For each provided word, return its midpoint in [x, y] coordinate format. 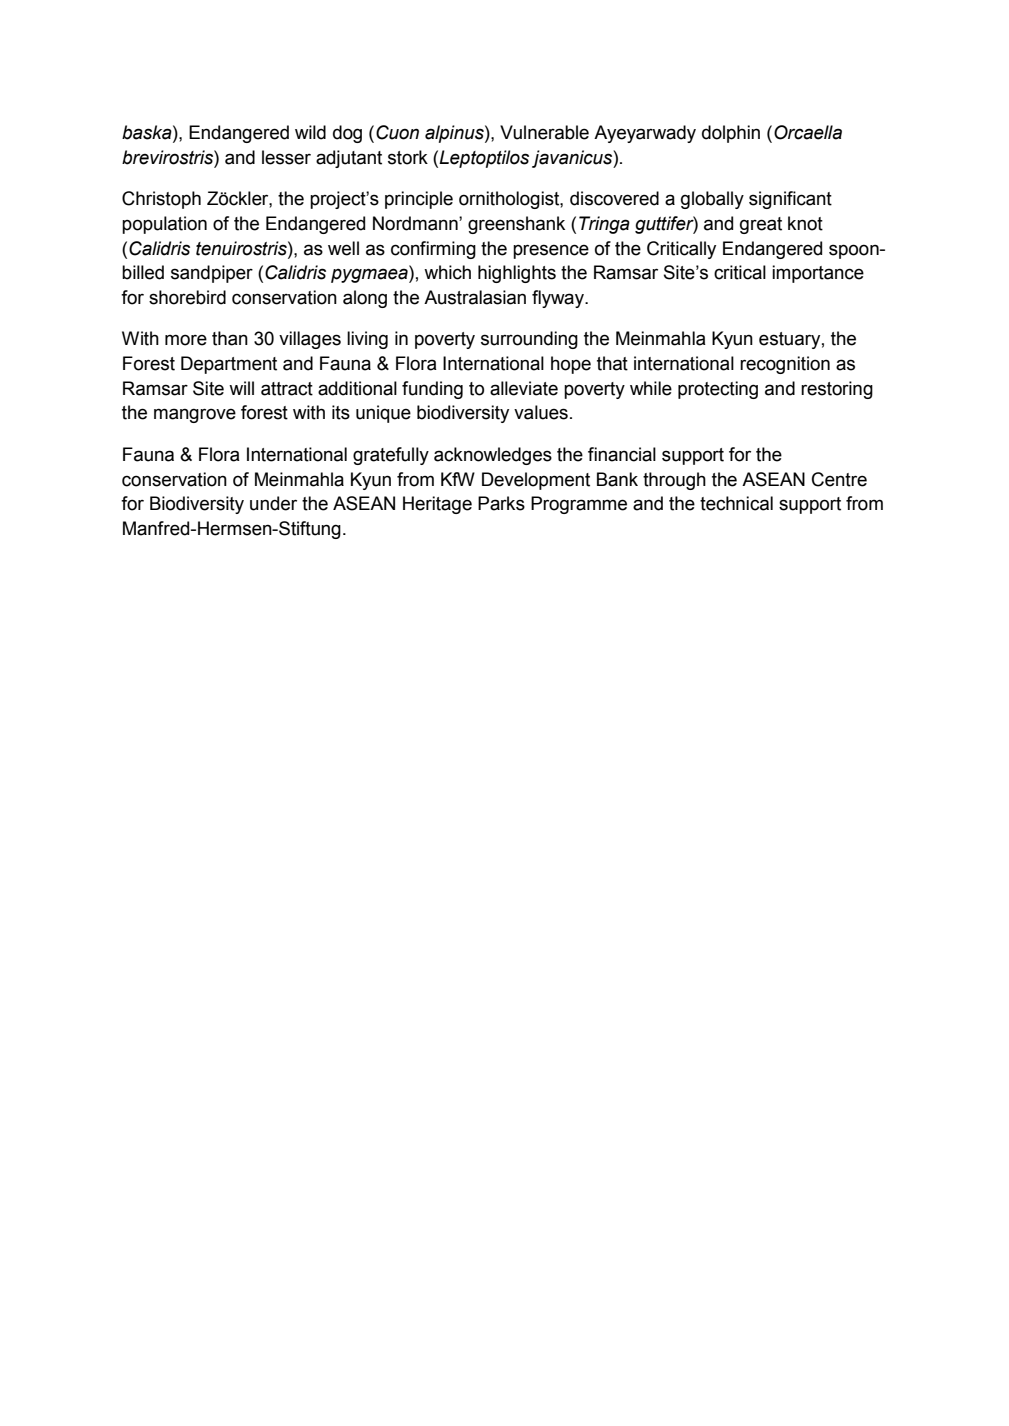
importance [818, 274]
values [541, 412]
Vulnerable [544, 132]
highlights [517, 274]
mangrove [195, 415]
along [365, 299]
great [761, 225]
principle [419, 200]
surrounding [529, 340]
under [273, 503]
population [164, 225]
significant [790, 200]
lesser [286, 157]
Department [229, 365]
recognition [785, 365]
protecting [718, 390]
